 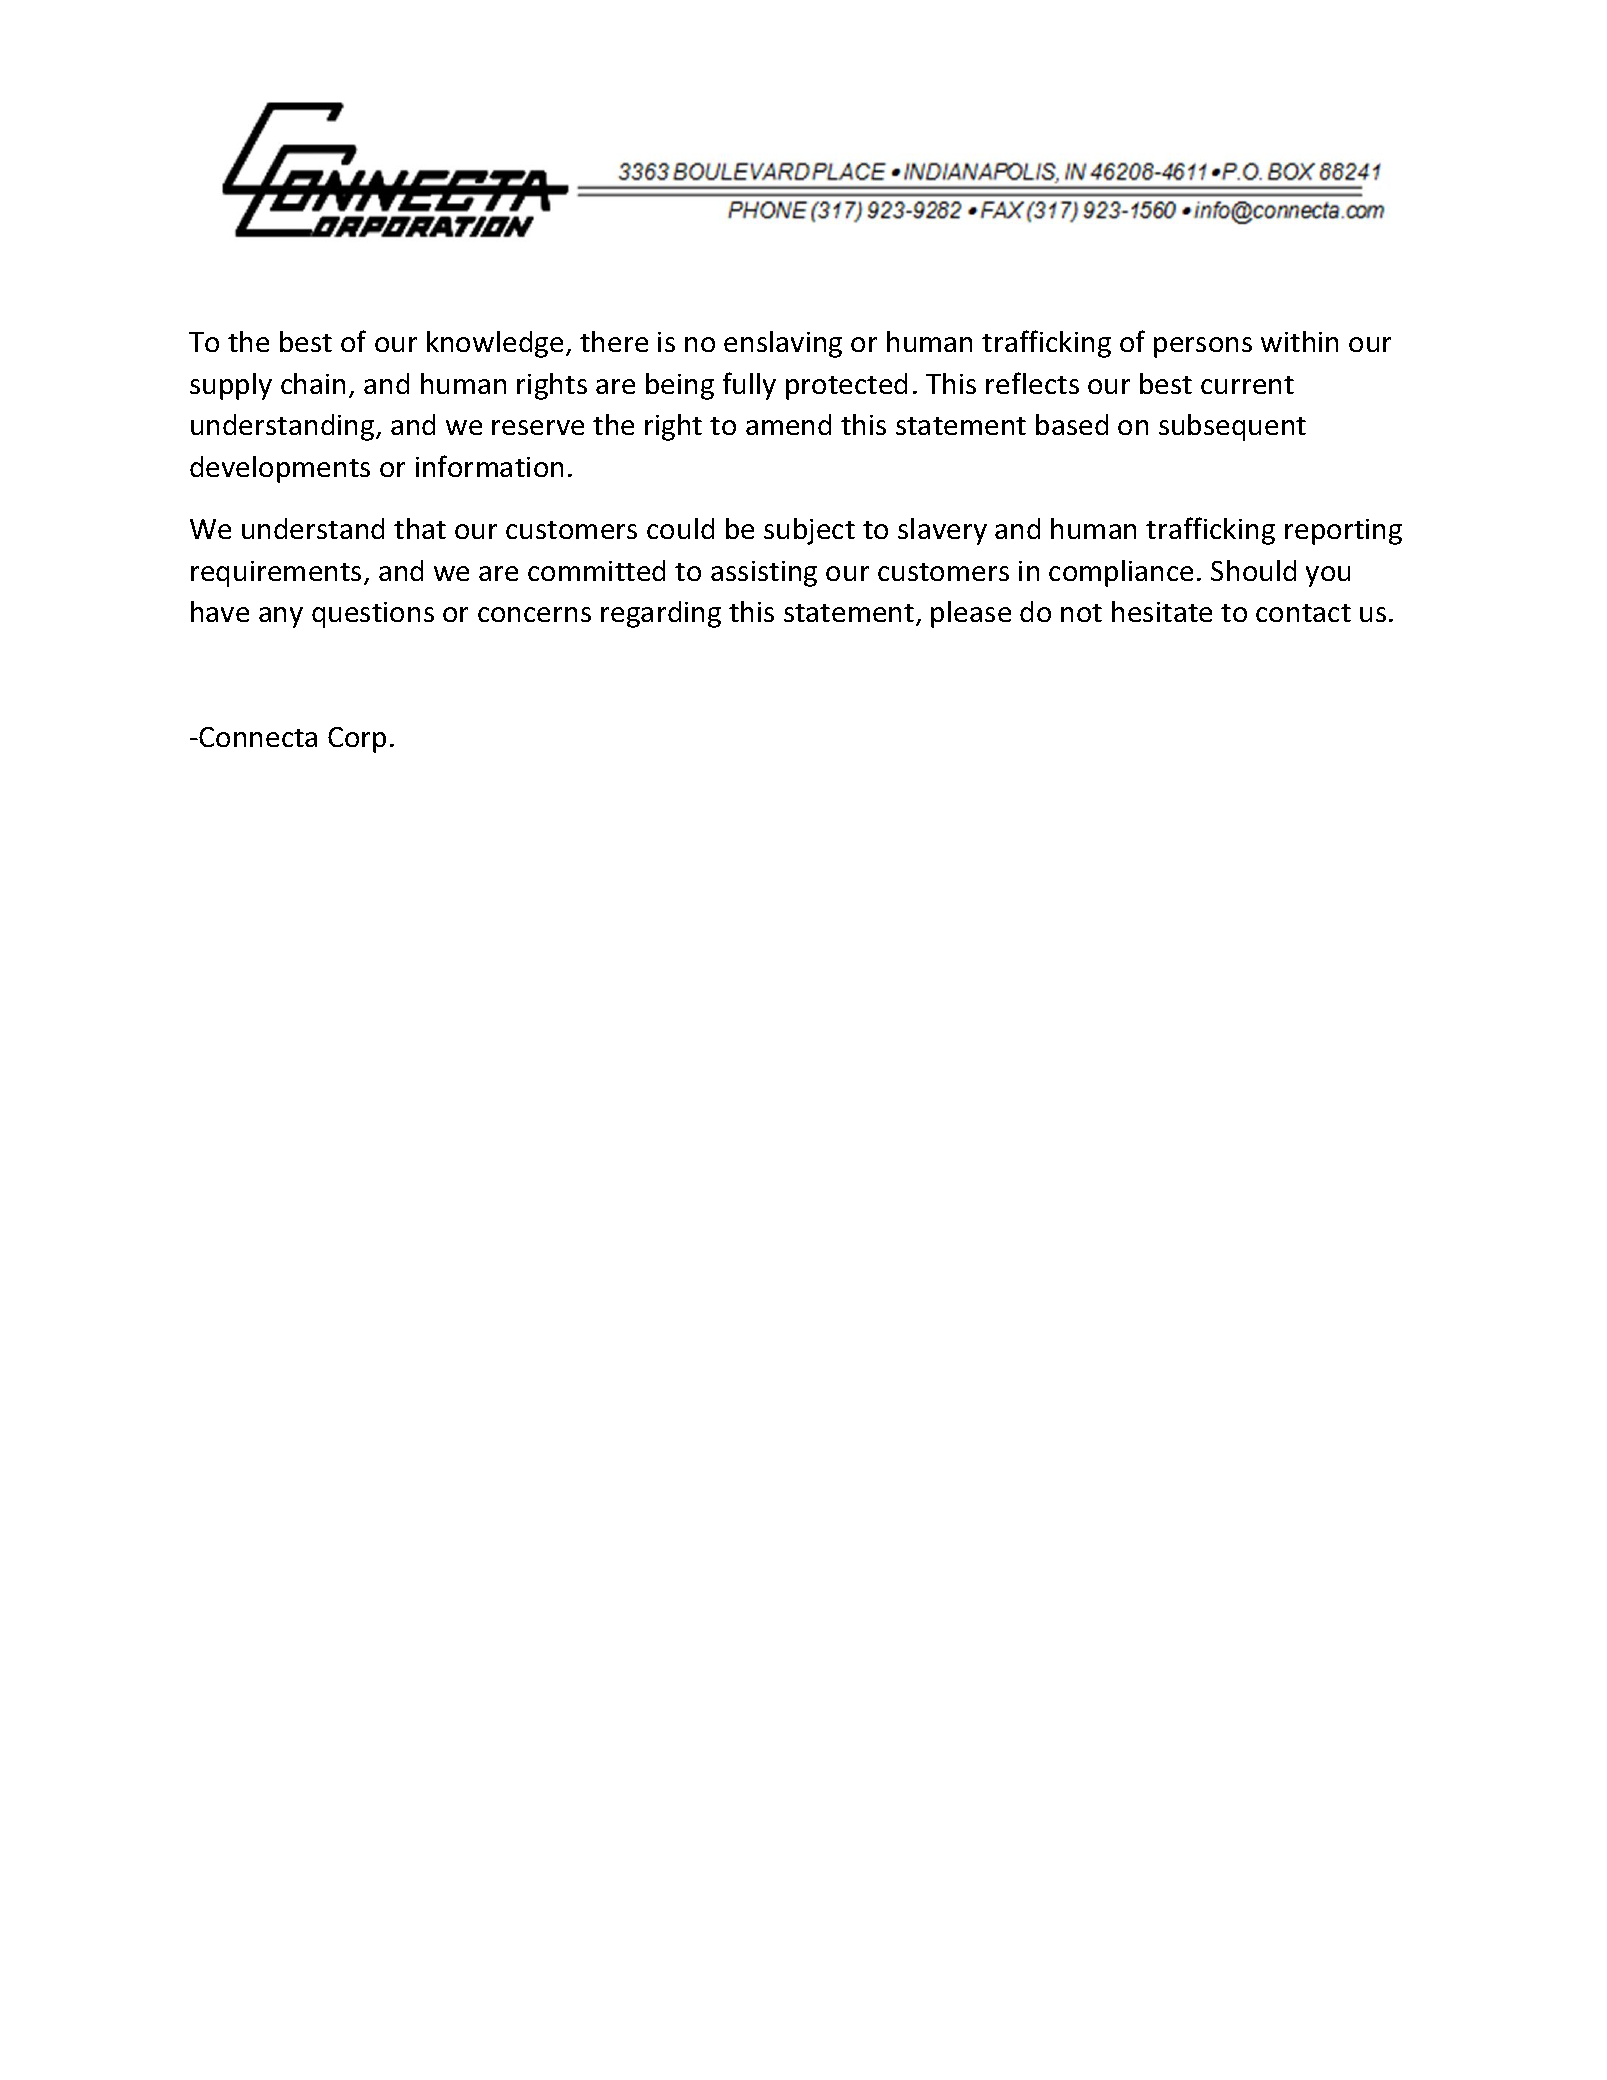 I want to click on contact, so click(x=1303, y=613).
